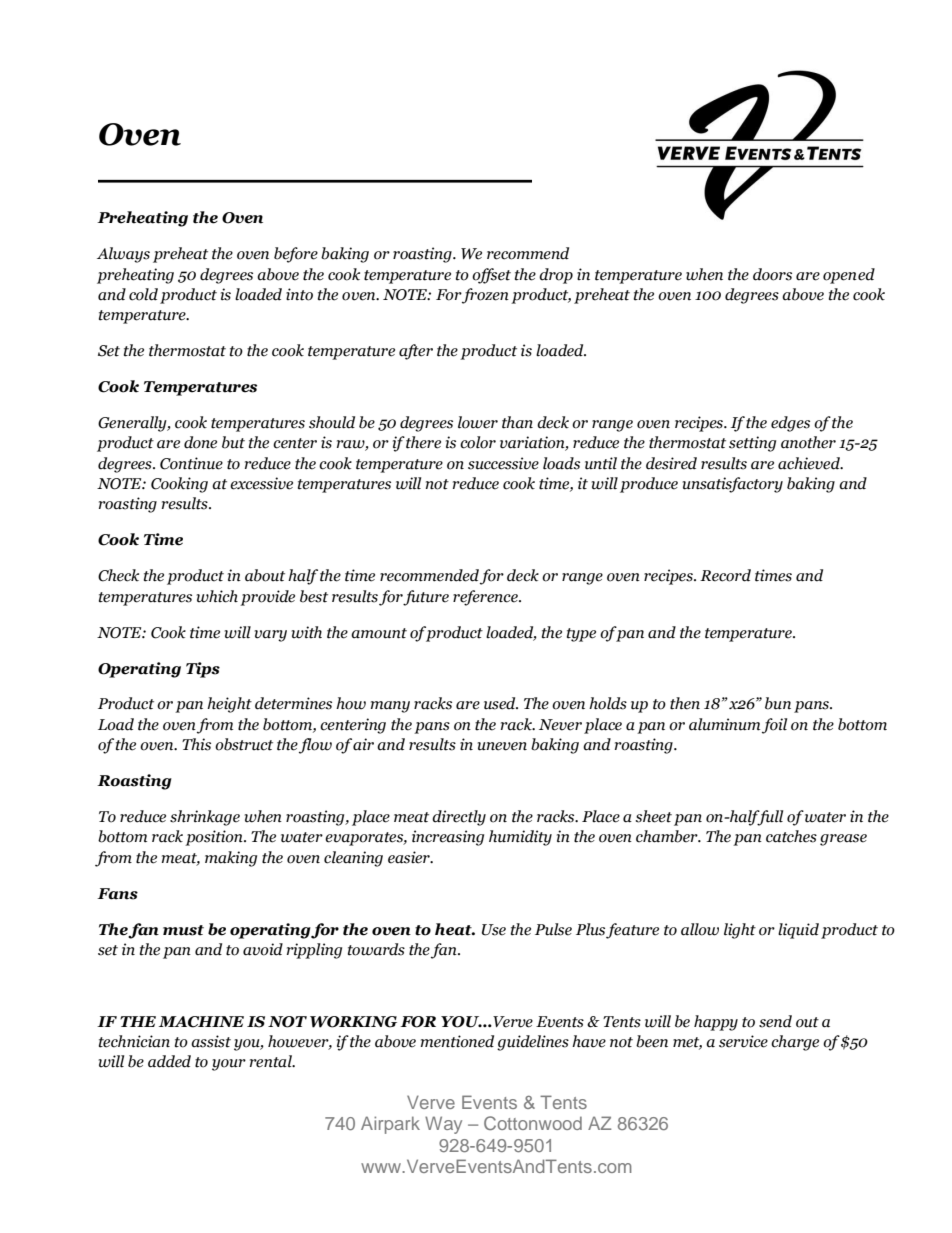  Describe the element at coordinates (229, 1065) in the screenshot. I see `your` at that location.
